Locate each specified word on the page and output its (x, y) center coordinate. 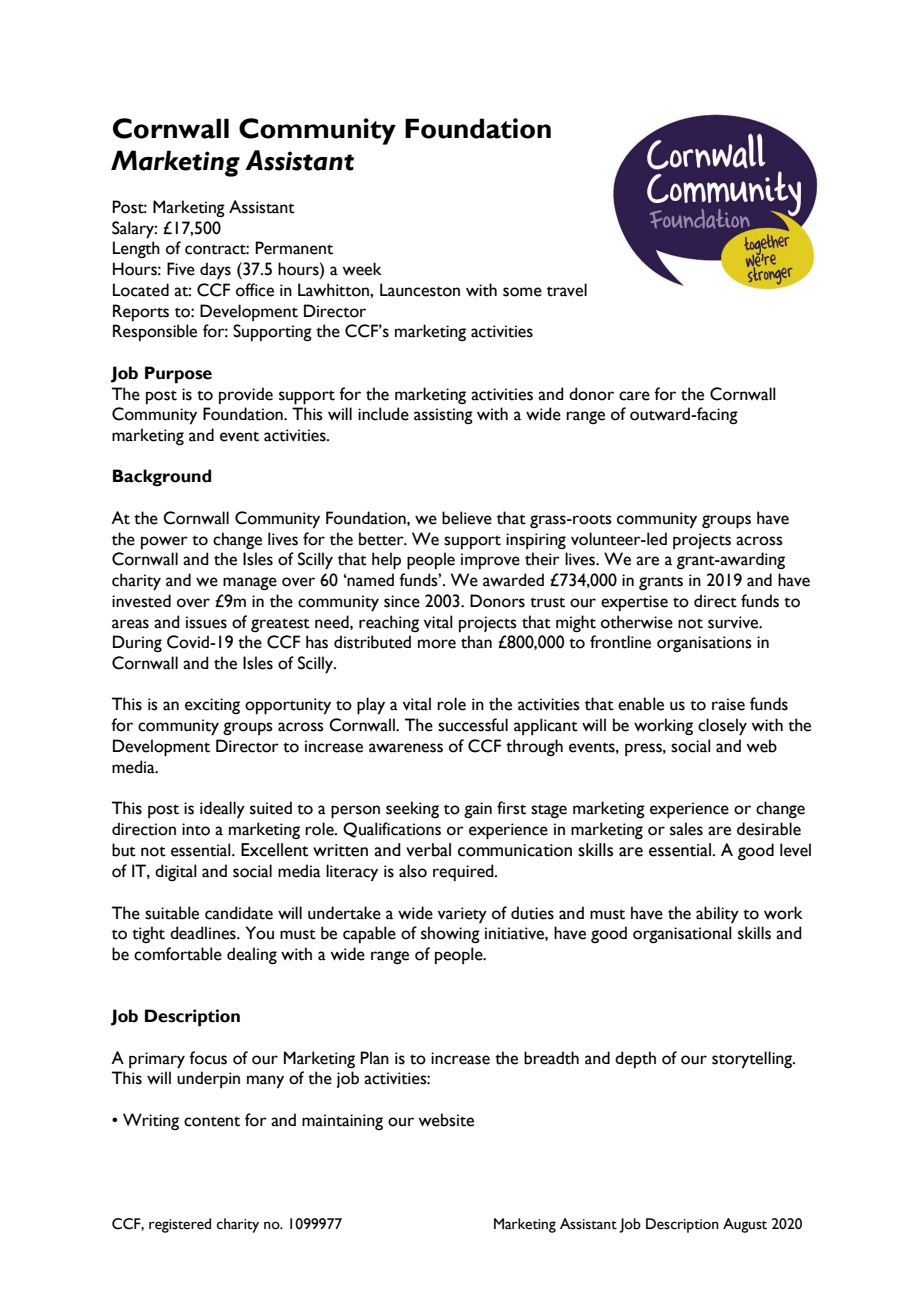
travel (567, 290)
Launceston (420, 290)
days (215, 270)
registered (180, 1225)
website (446, 1120)
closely (722, 727)
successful (473, 725)
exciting (212, 706)
